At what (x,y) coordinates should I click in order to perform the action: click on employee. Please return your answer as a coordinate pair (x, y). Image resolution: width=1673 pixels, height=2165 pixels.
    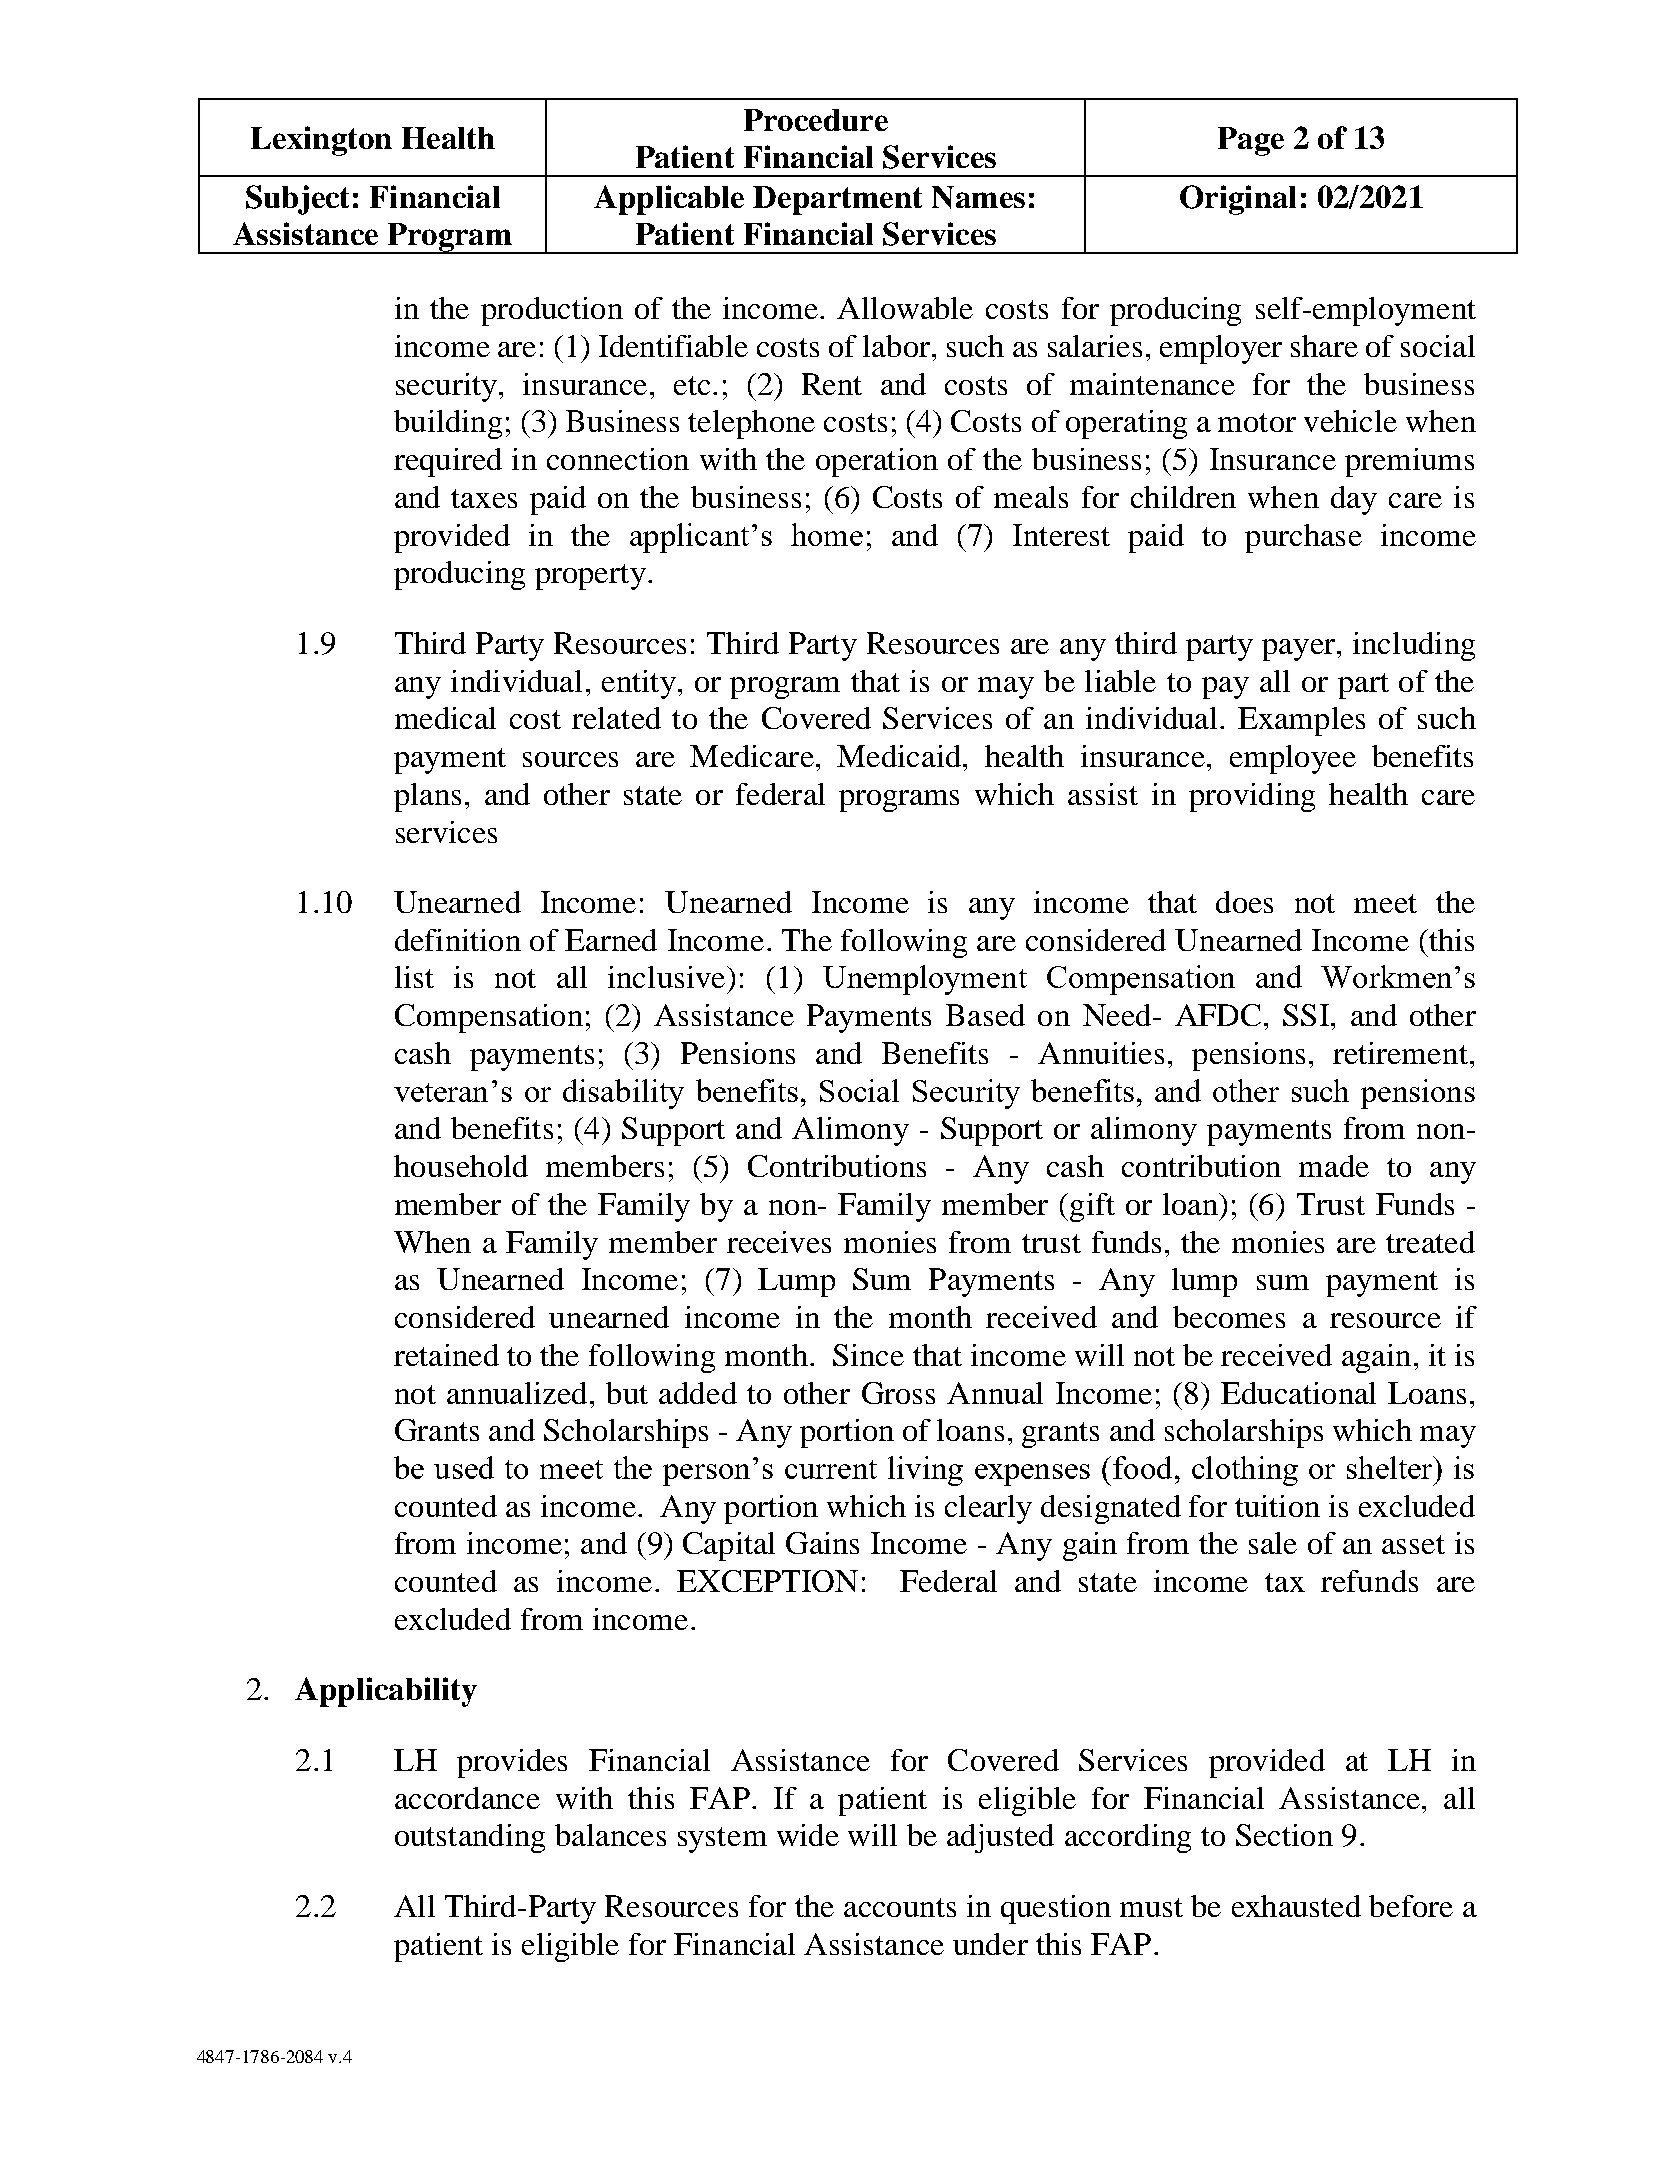
    Looking at the image, I should click on (1293, 759).
